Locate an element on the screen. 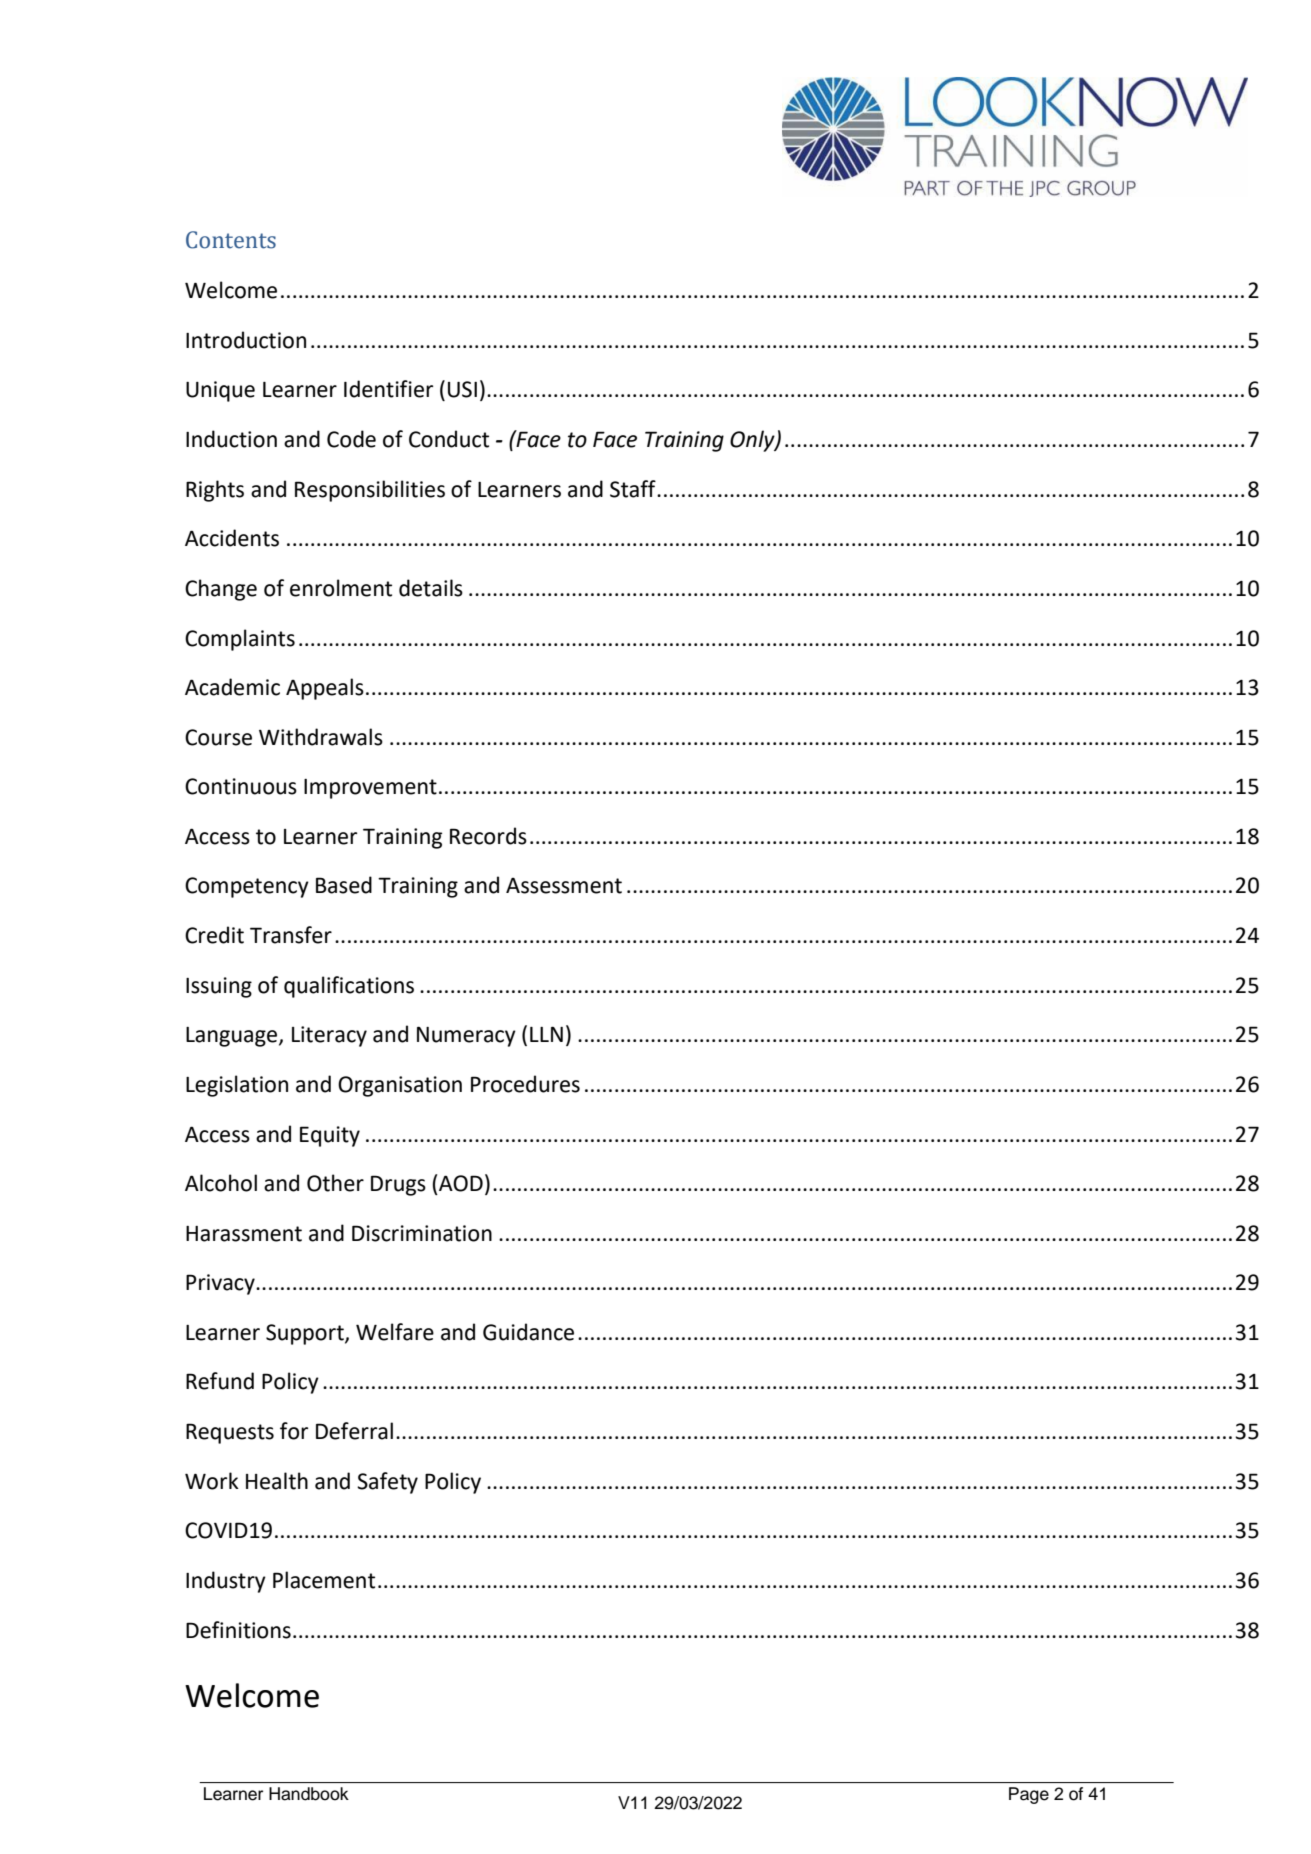 This screenshot has width=1311, height=1854. Conduct is located at coordinates (449, 439).
